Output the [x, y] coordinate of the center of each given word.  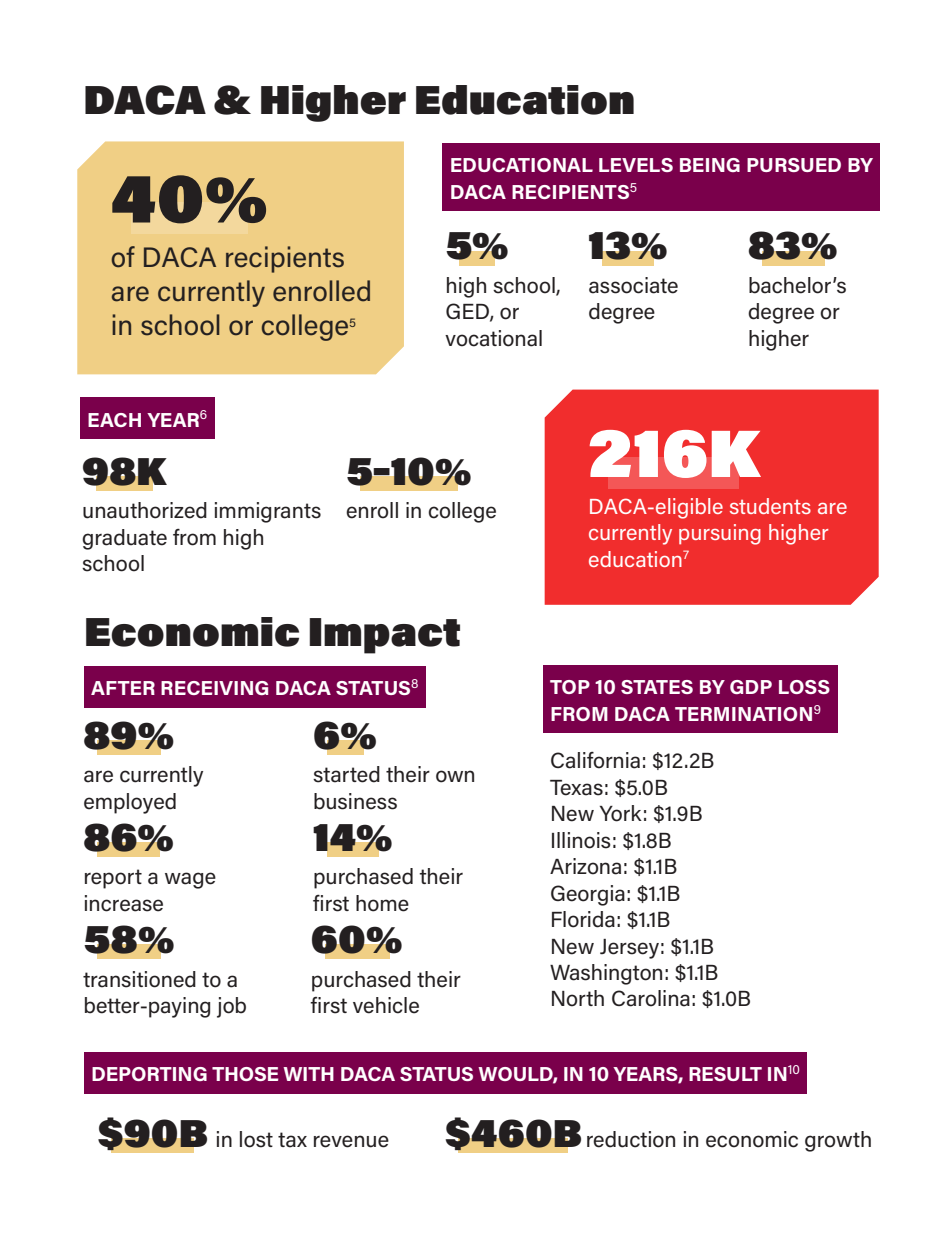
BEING [710, 165]
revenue [351, 1141]
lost [256, 1139]
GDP [751, 687]
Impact [384, 636]
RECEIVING [214, 688]
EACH [114, 420]
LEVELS [636, 165]
